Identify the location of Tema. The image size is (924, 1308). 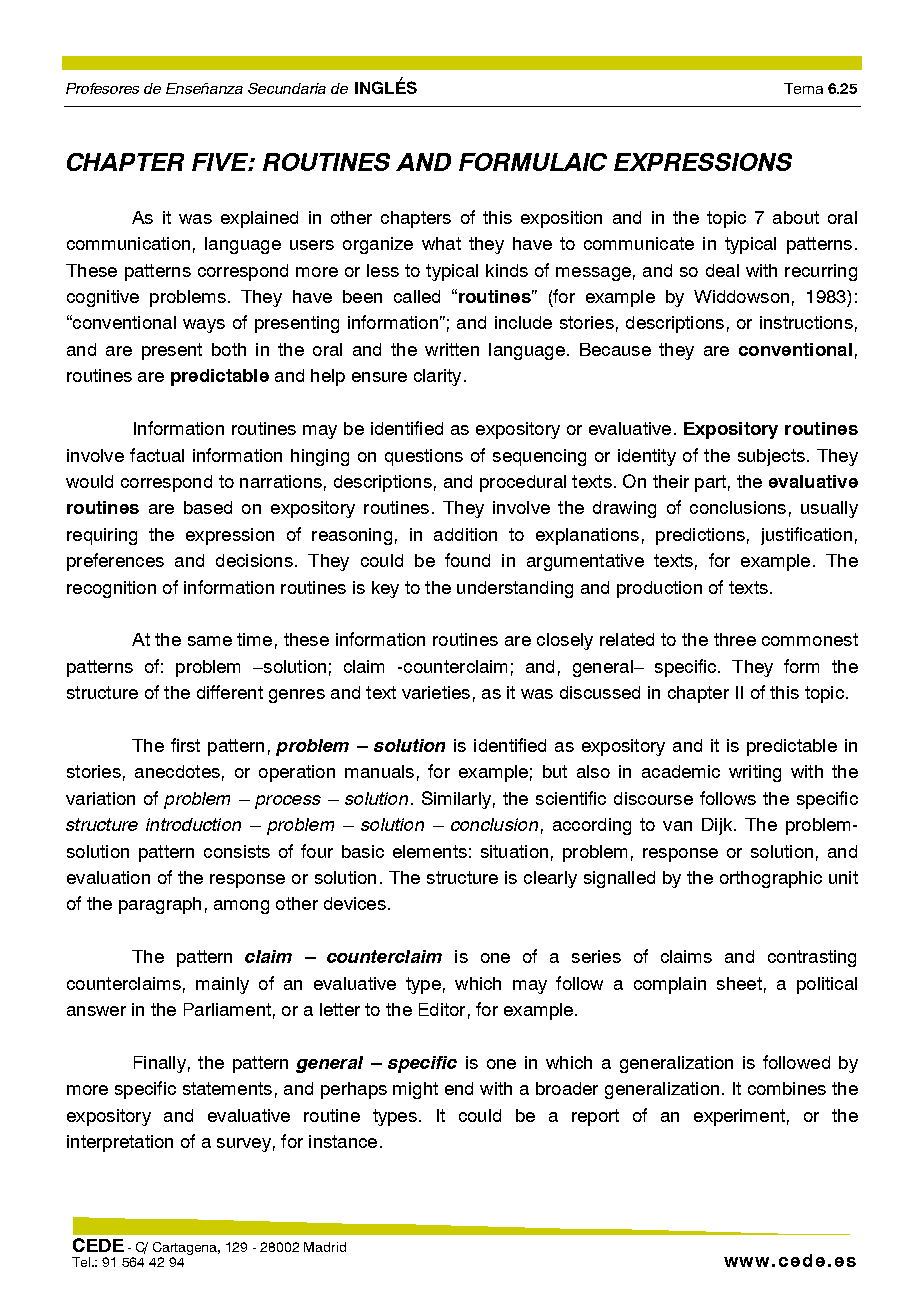
(803, 88).
